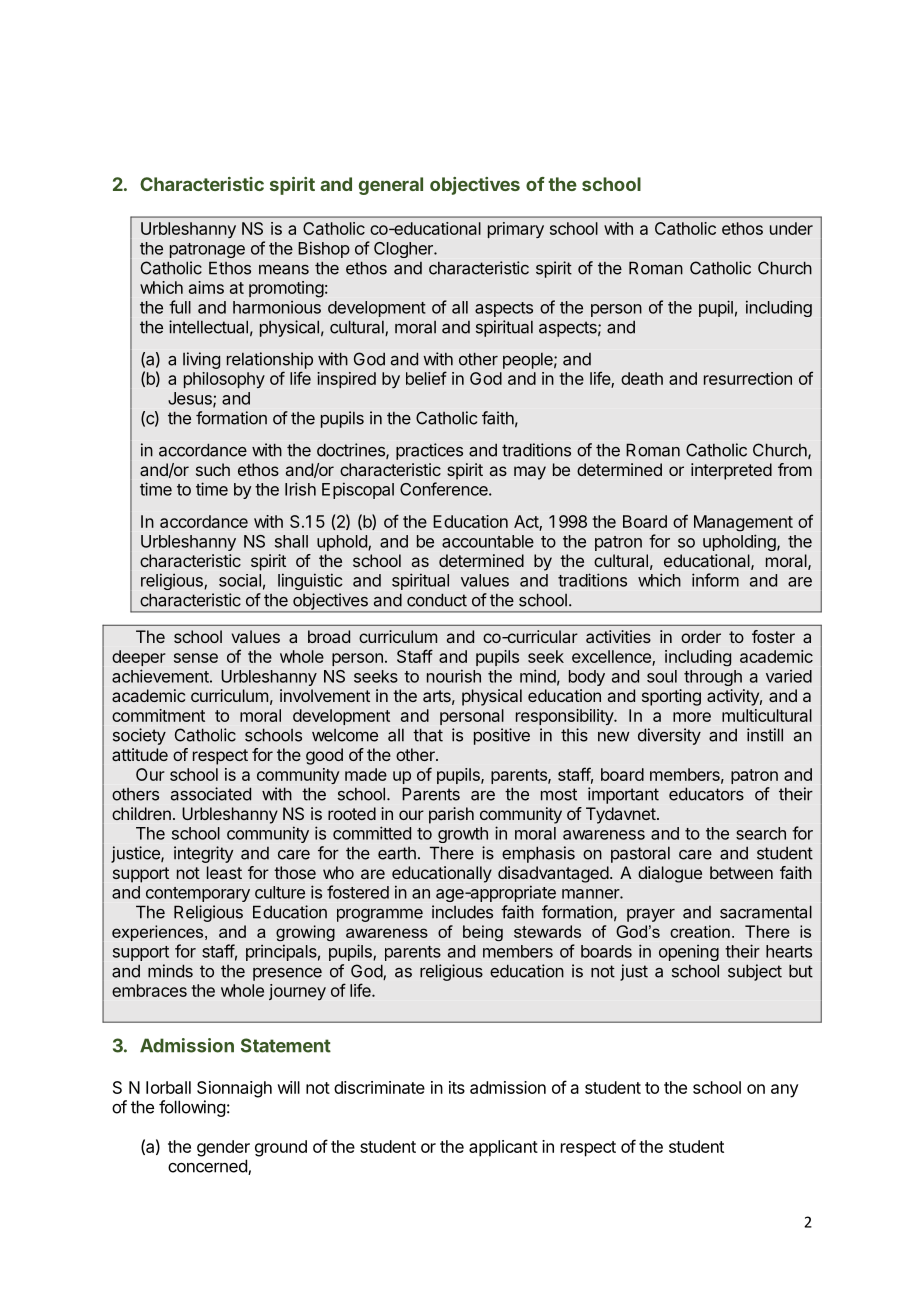  I want to click on sense, so click(196, 658).
